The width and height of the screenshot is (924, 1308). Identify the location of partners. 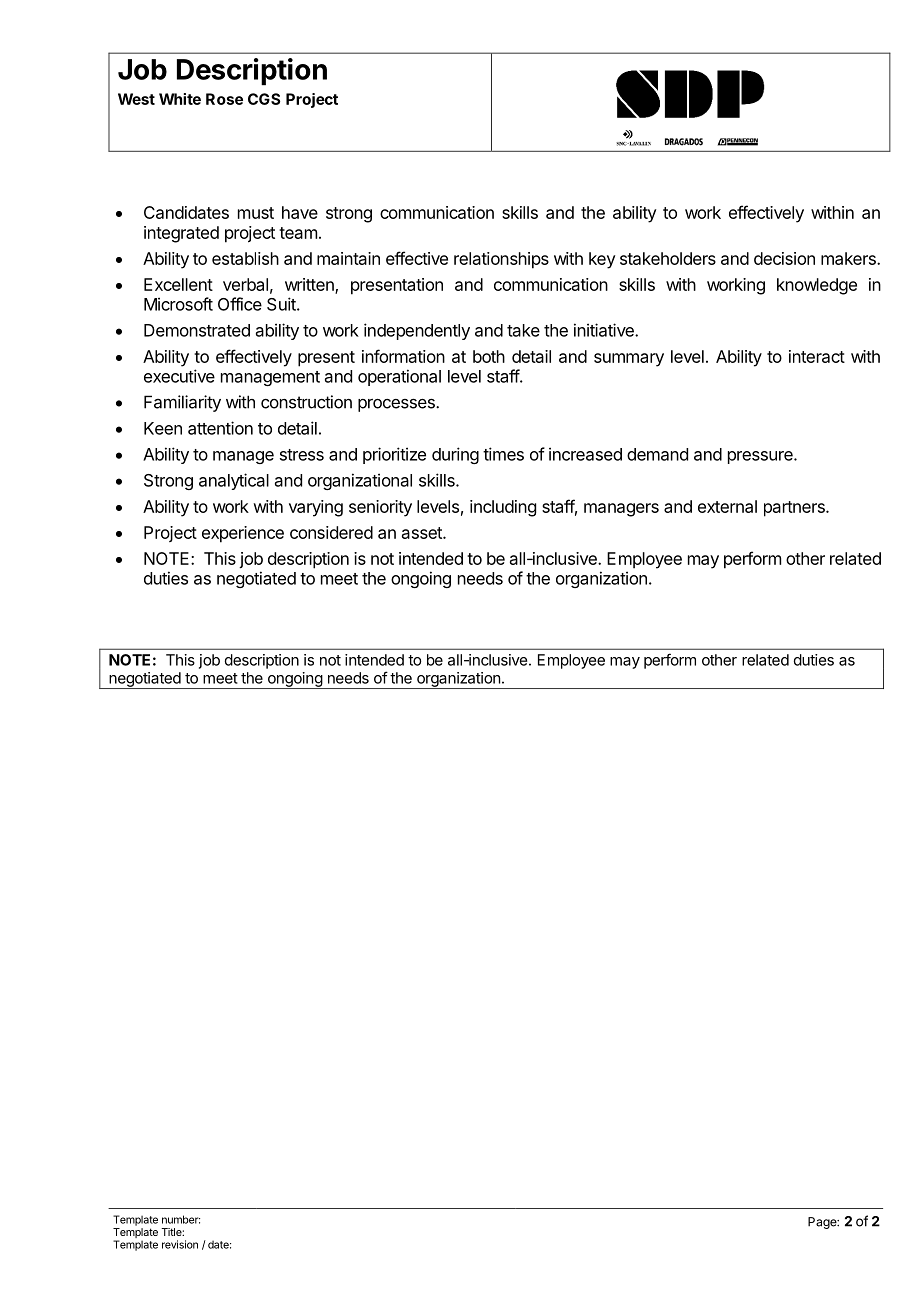
(795, 509).
